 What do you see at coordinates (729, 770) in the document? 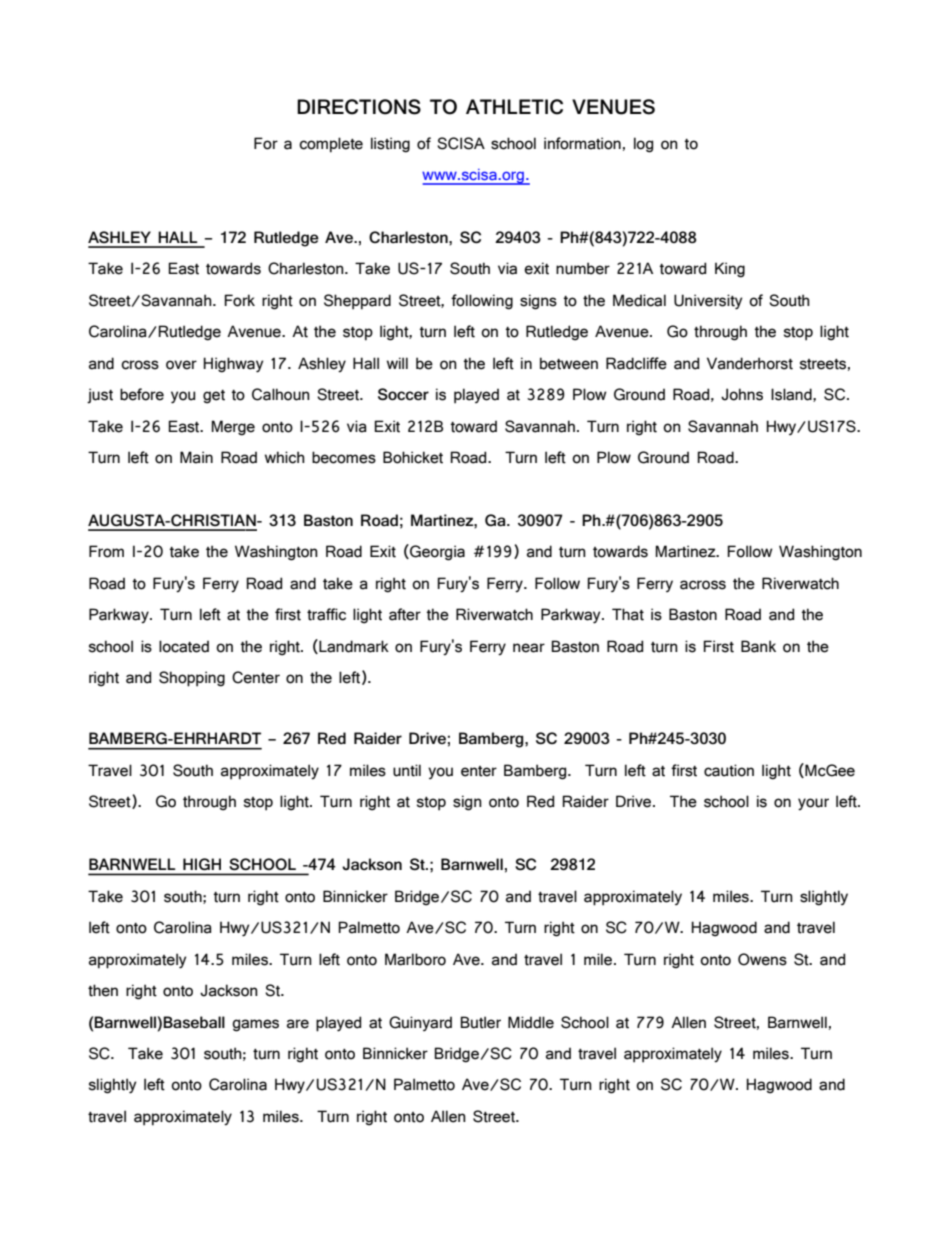
I see `caution` at bounding box center [729, 770].
